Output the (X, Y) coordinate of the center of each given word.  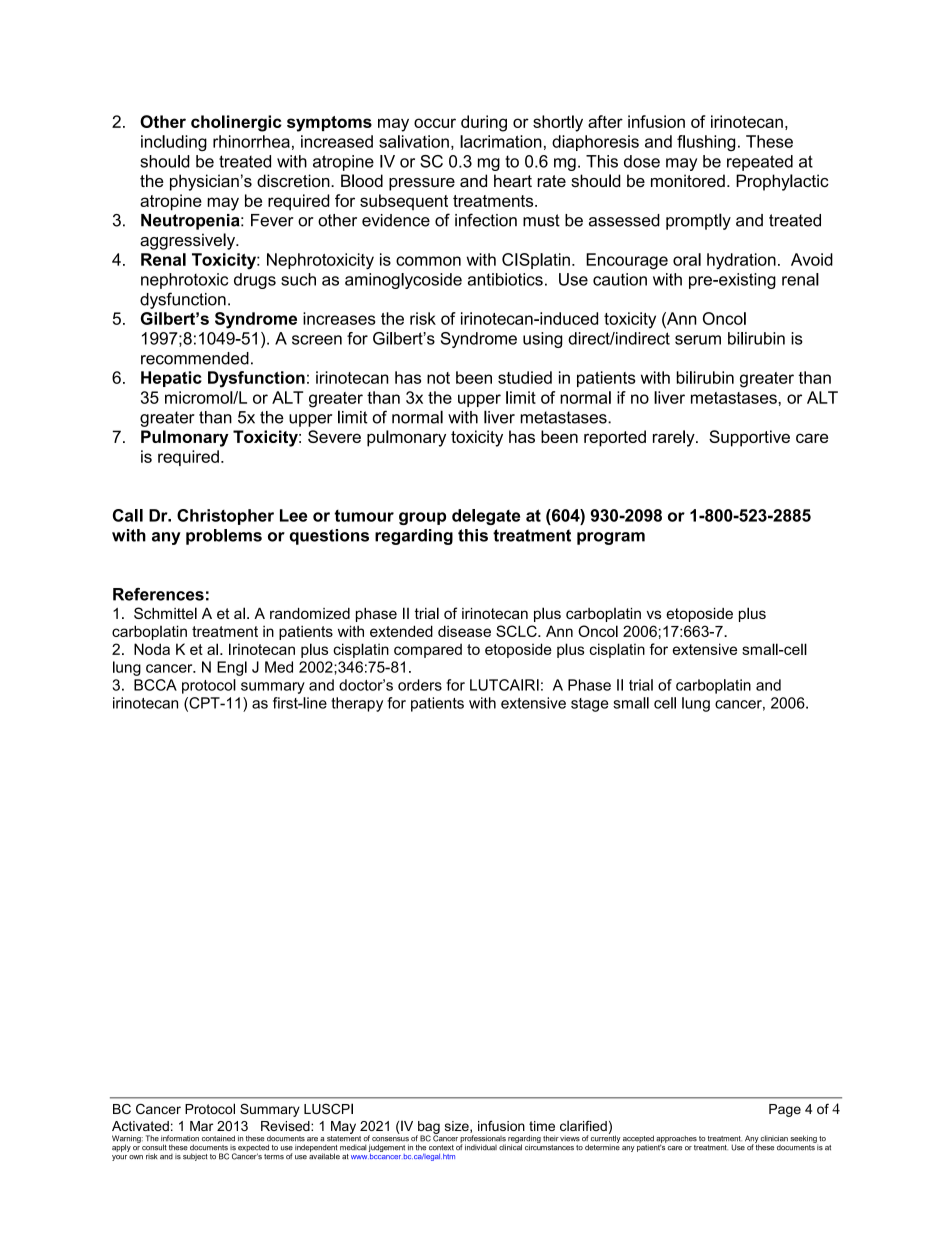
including (174, 143)
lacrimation (501, 141)
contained (218, 1138)
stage (589, 705)
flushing (706, 143)
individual (481, 1147)
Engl (232, 668)
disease (464, 631)
